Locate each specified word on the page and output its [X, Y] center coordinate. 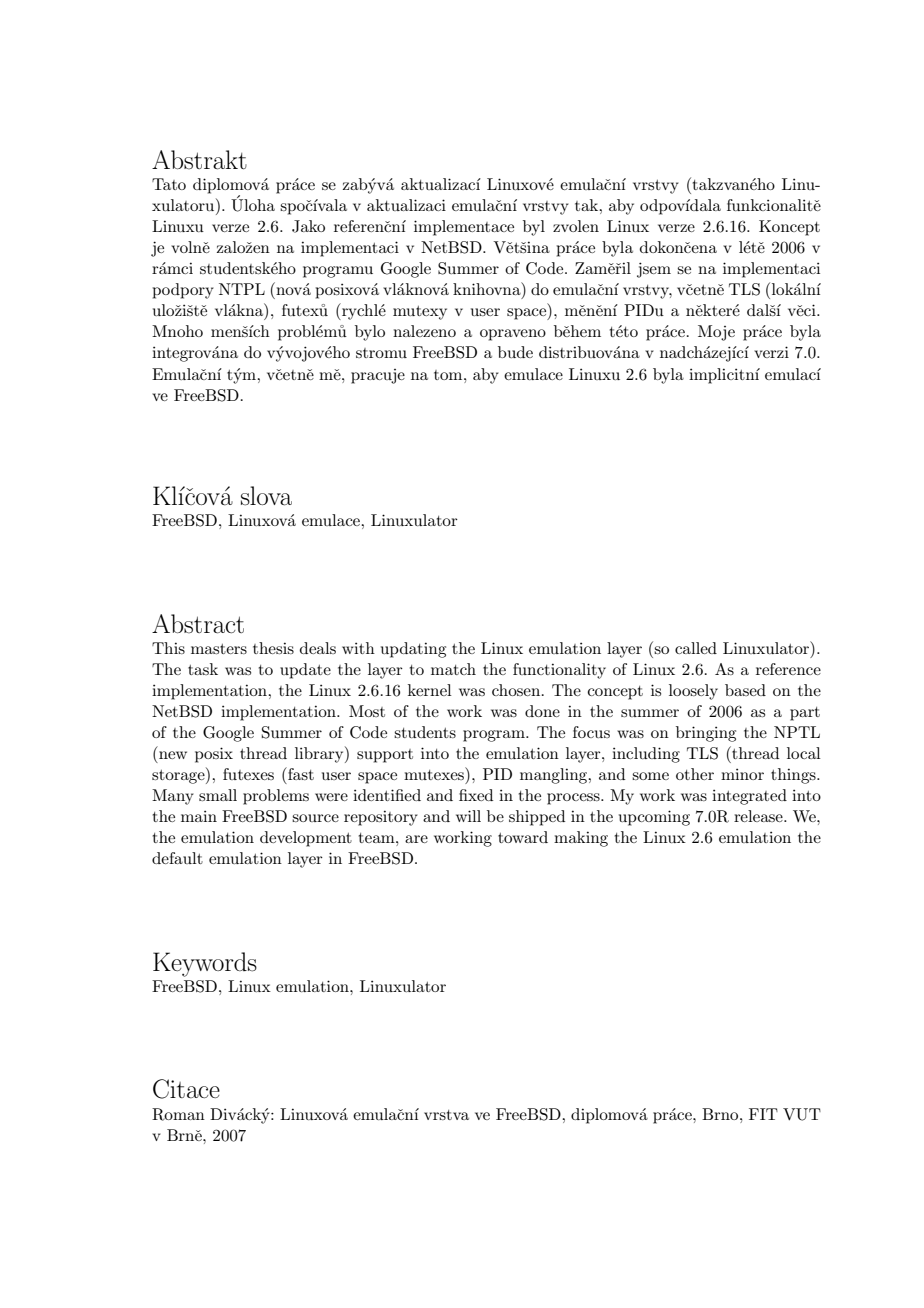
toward [523, 837]
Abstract [198, 624]
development [306, 839]
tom [449, 375]
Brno [721, 1114]
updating [413, 650]
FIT [763, 1114]
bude [515, 352]
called [696, 648]
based [745, 690]
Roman [178, 1114]
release [759, 816]
